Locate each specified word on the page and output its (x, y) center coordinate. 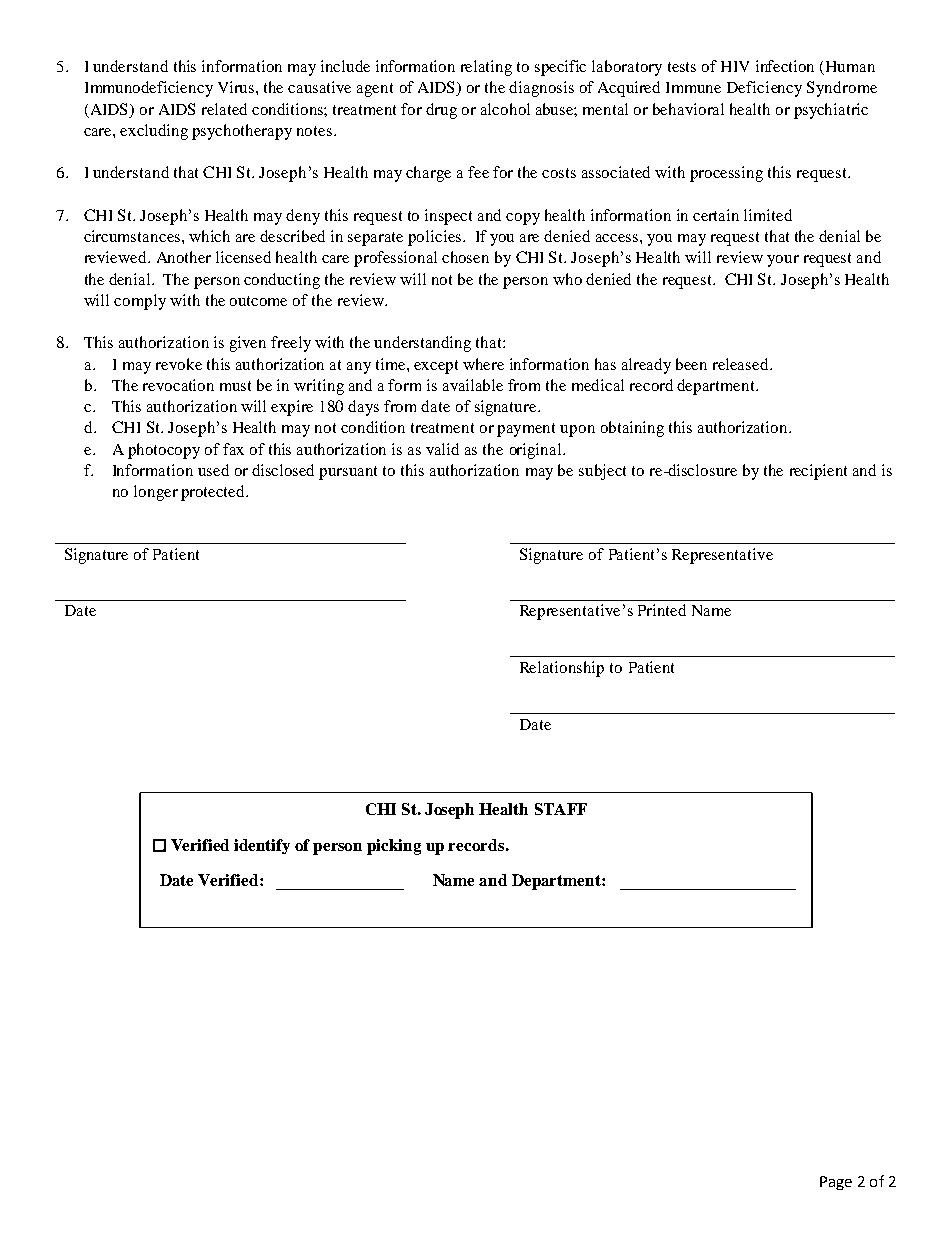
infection (785, 66)
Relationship (562, 669)
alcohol (505, 109)
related (224, 109)
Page (836, 1183)
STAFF (561, 809)
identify (262, 846)
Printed (662, 610)
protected (214, 493)
